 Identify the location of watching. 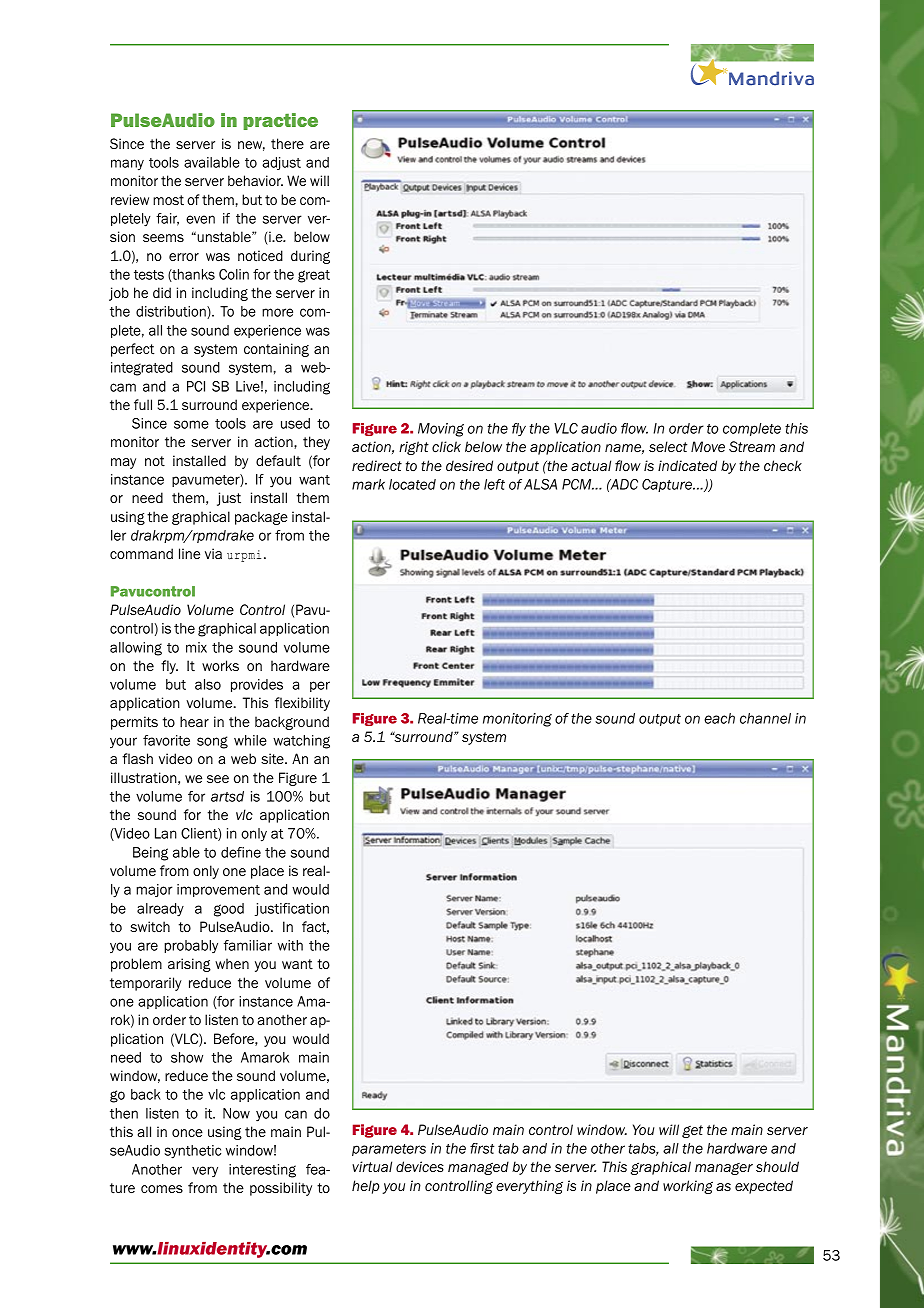
(301, 742).
